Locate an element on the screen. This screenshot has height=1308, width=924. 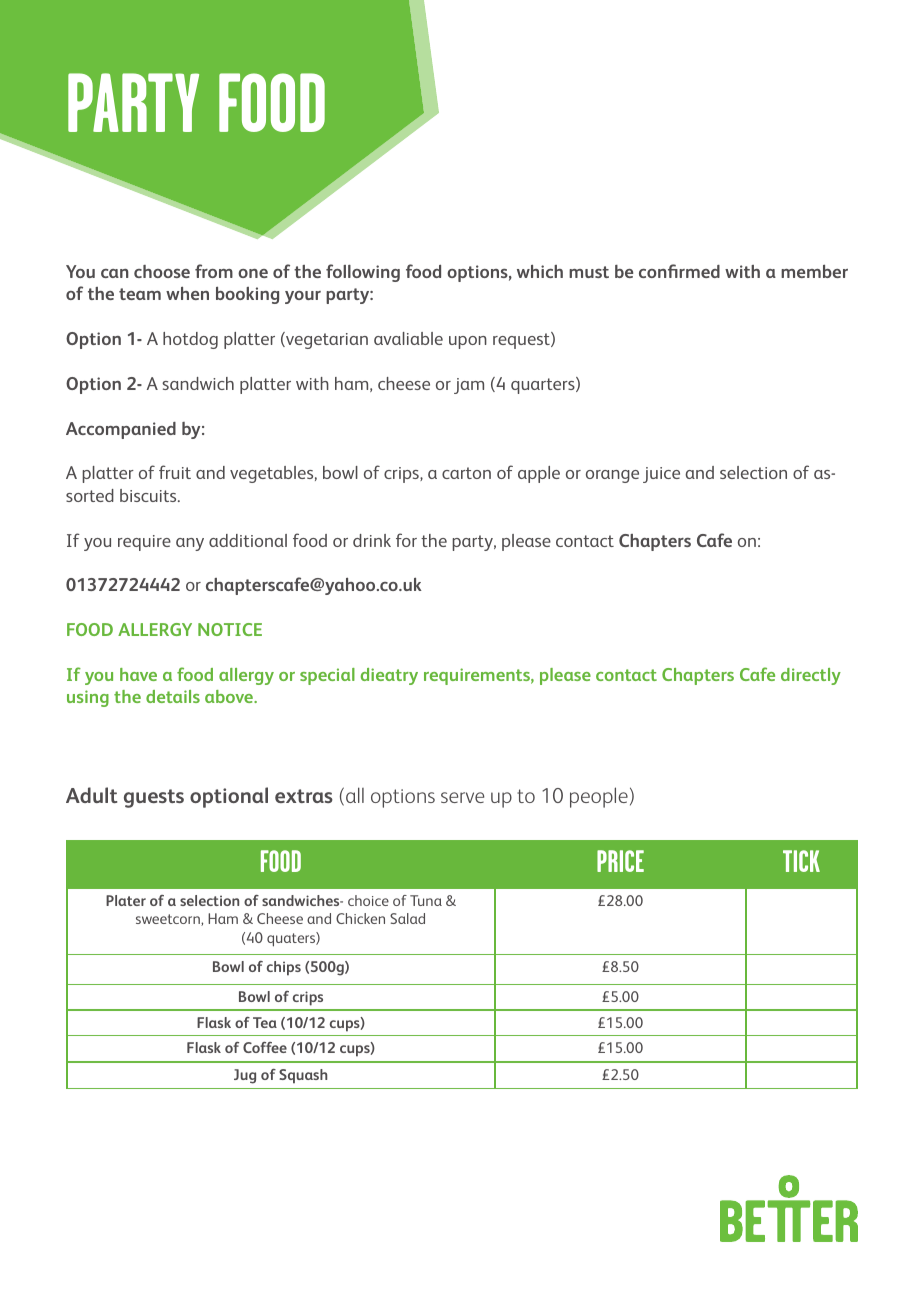
for is located at coordinates (406, 540).
